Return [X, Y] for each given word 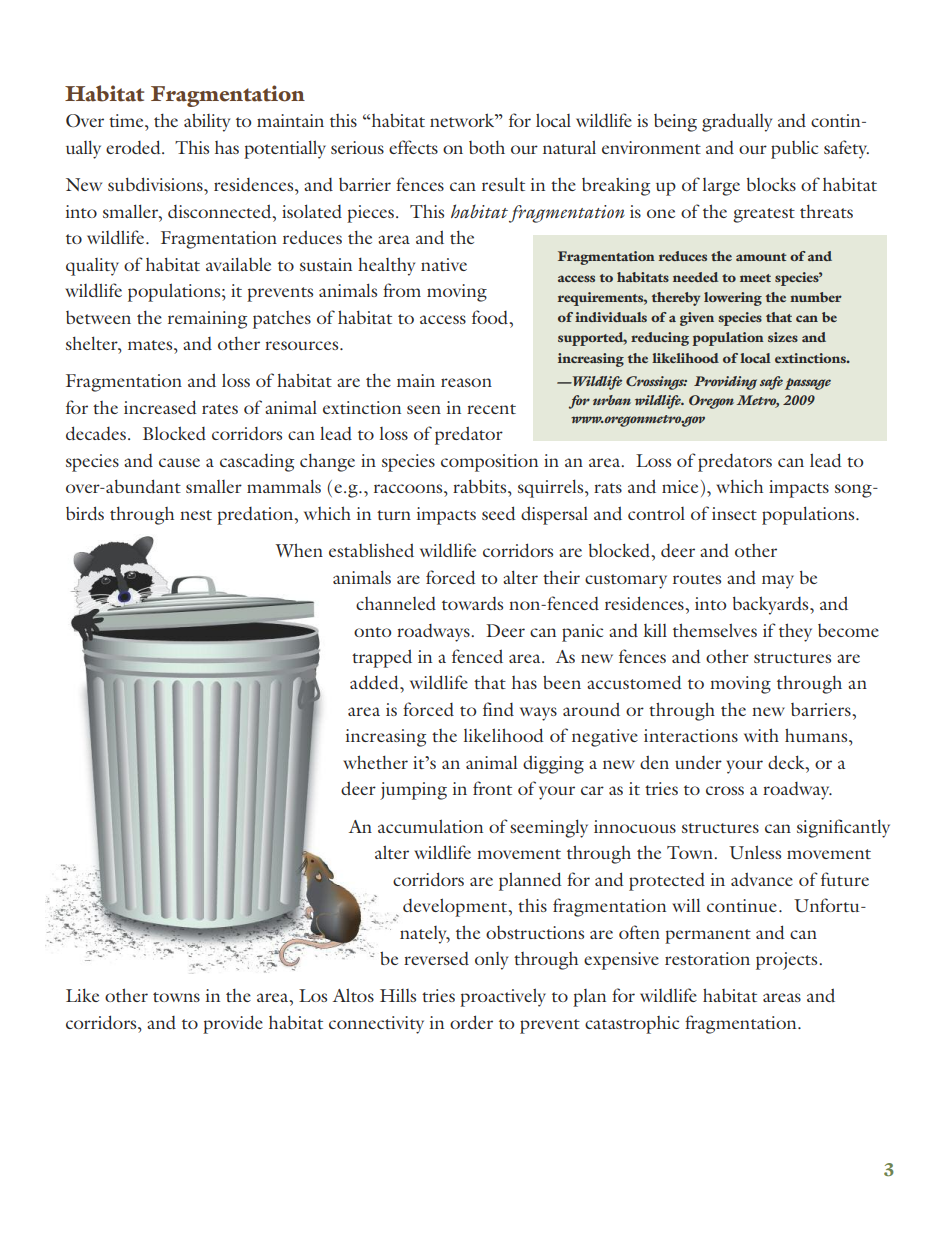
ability [207, 122]
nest [196, 515]
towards [472, 603]
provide [233, 1024]
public [794, 150]
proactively [503, 997]
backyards [772, 605]
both [487, 147]
